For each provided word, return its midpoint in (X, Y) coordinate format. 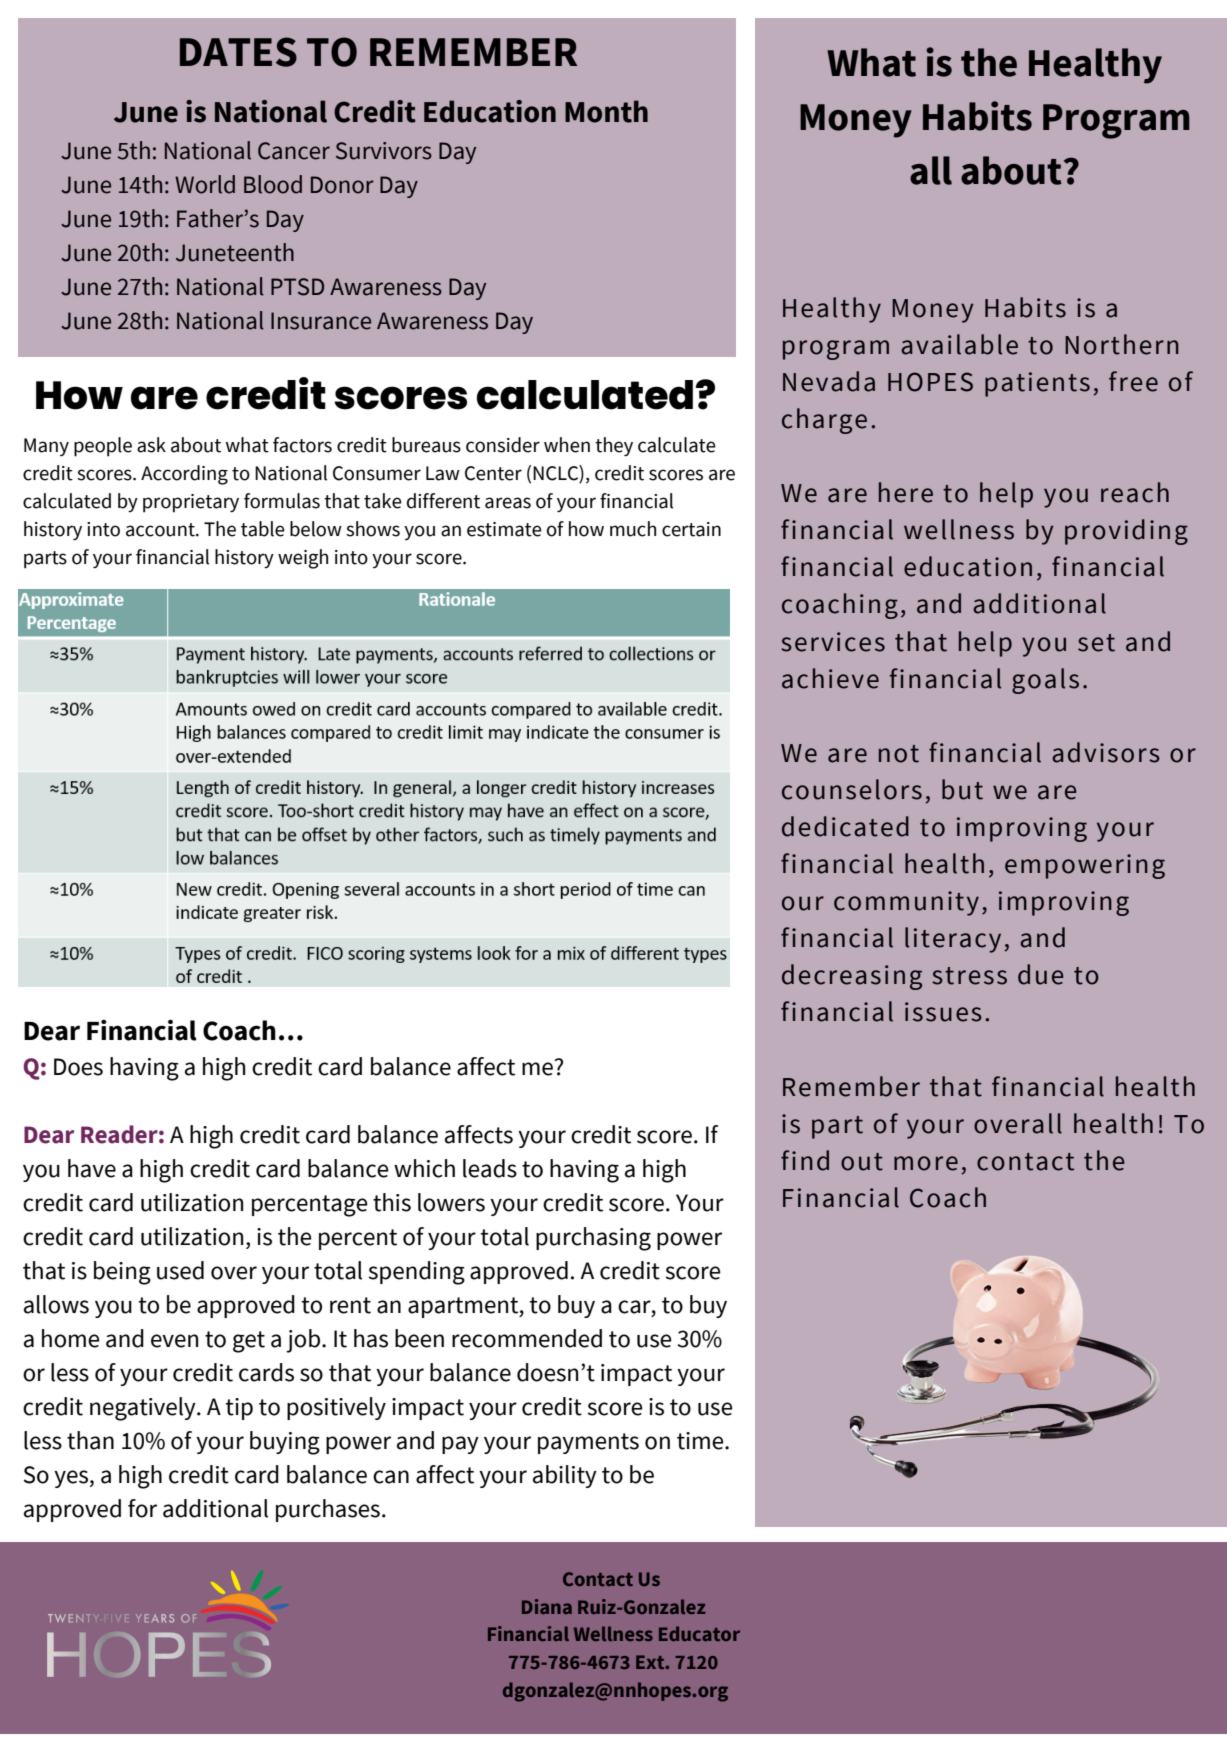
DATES (238, 52)
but (962, 789)
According (184, 475)
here (906, 492)
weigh (303, 559)
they (614, 446)
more (926, 1163)
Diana (547, 1606)
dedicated (845, 826)
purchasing (593, 1239)
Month (606, 111)
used (180, 1270)
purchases (328, 1510)
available (959, 344)
